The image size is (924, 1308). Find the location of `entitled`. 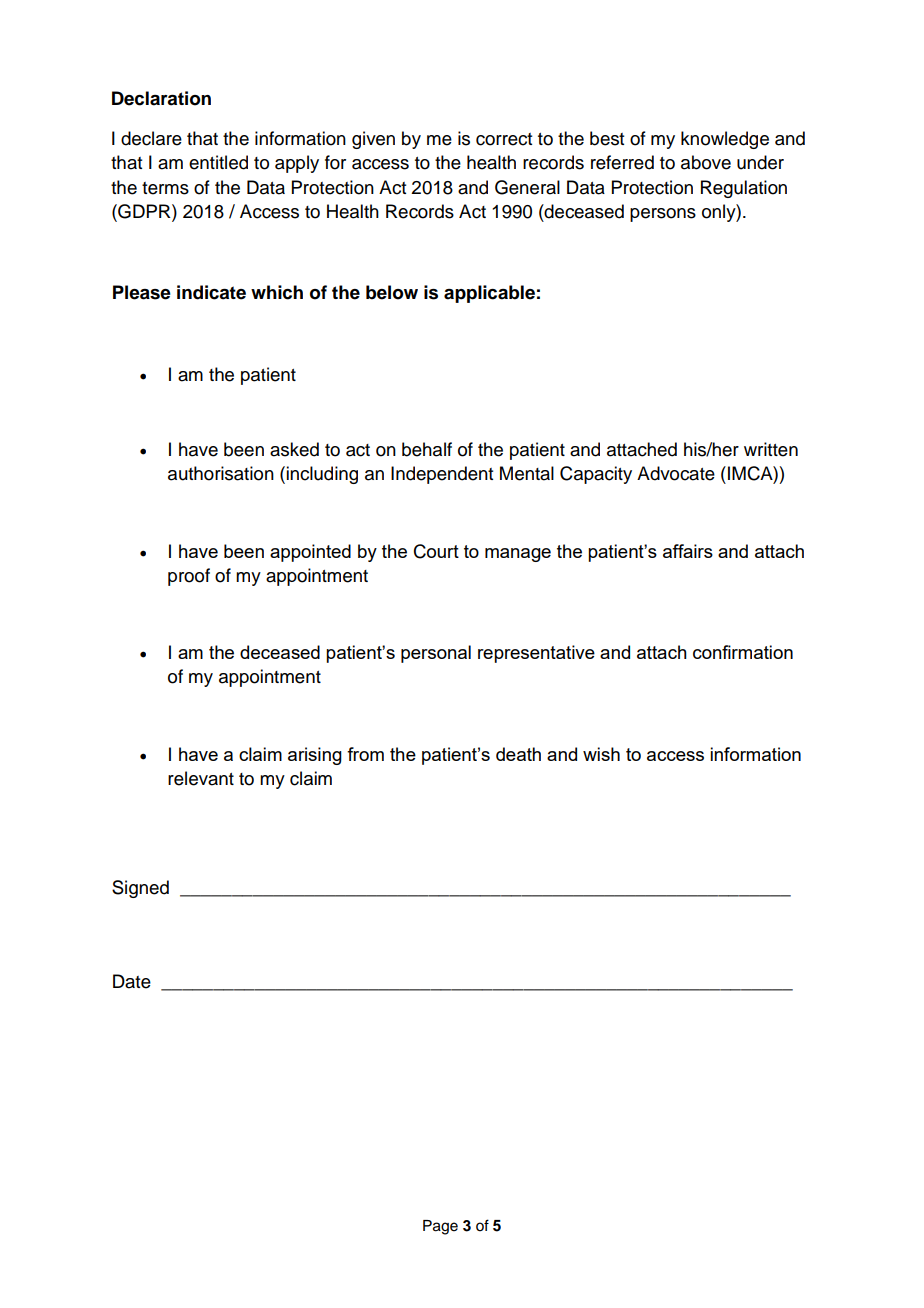

entitled is located at coordinates (218, 162).
